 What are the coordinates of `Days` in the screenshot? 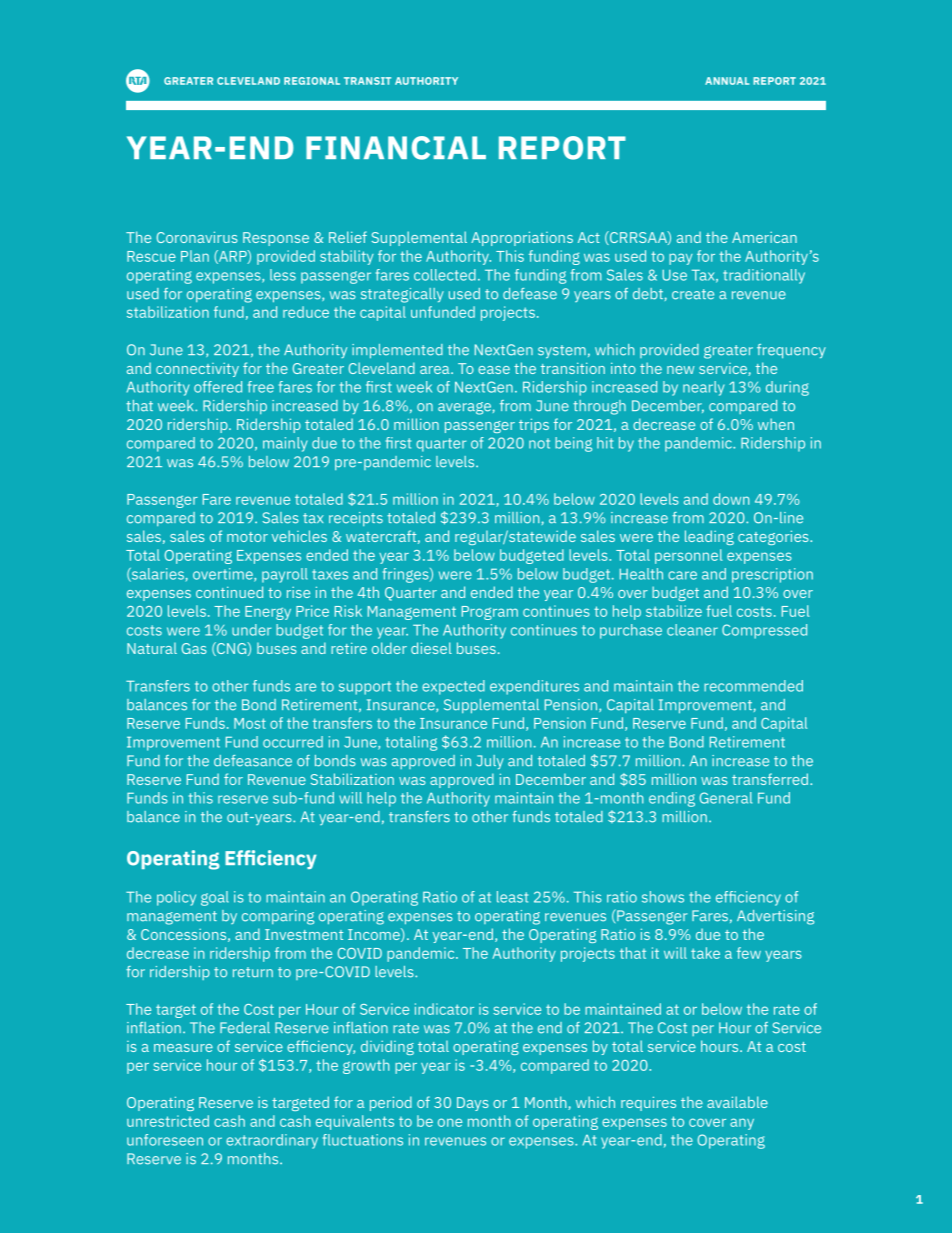 It's located at (473, 1104).
